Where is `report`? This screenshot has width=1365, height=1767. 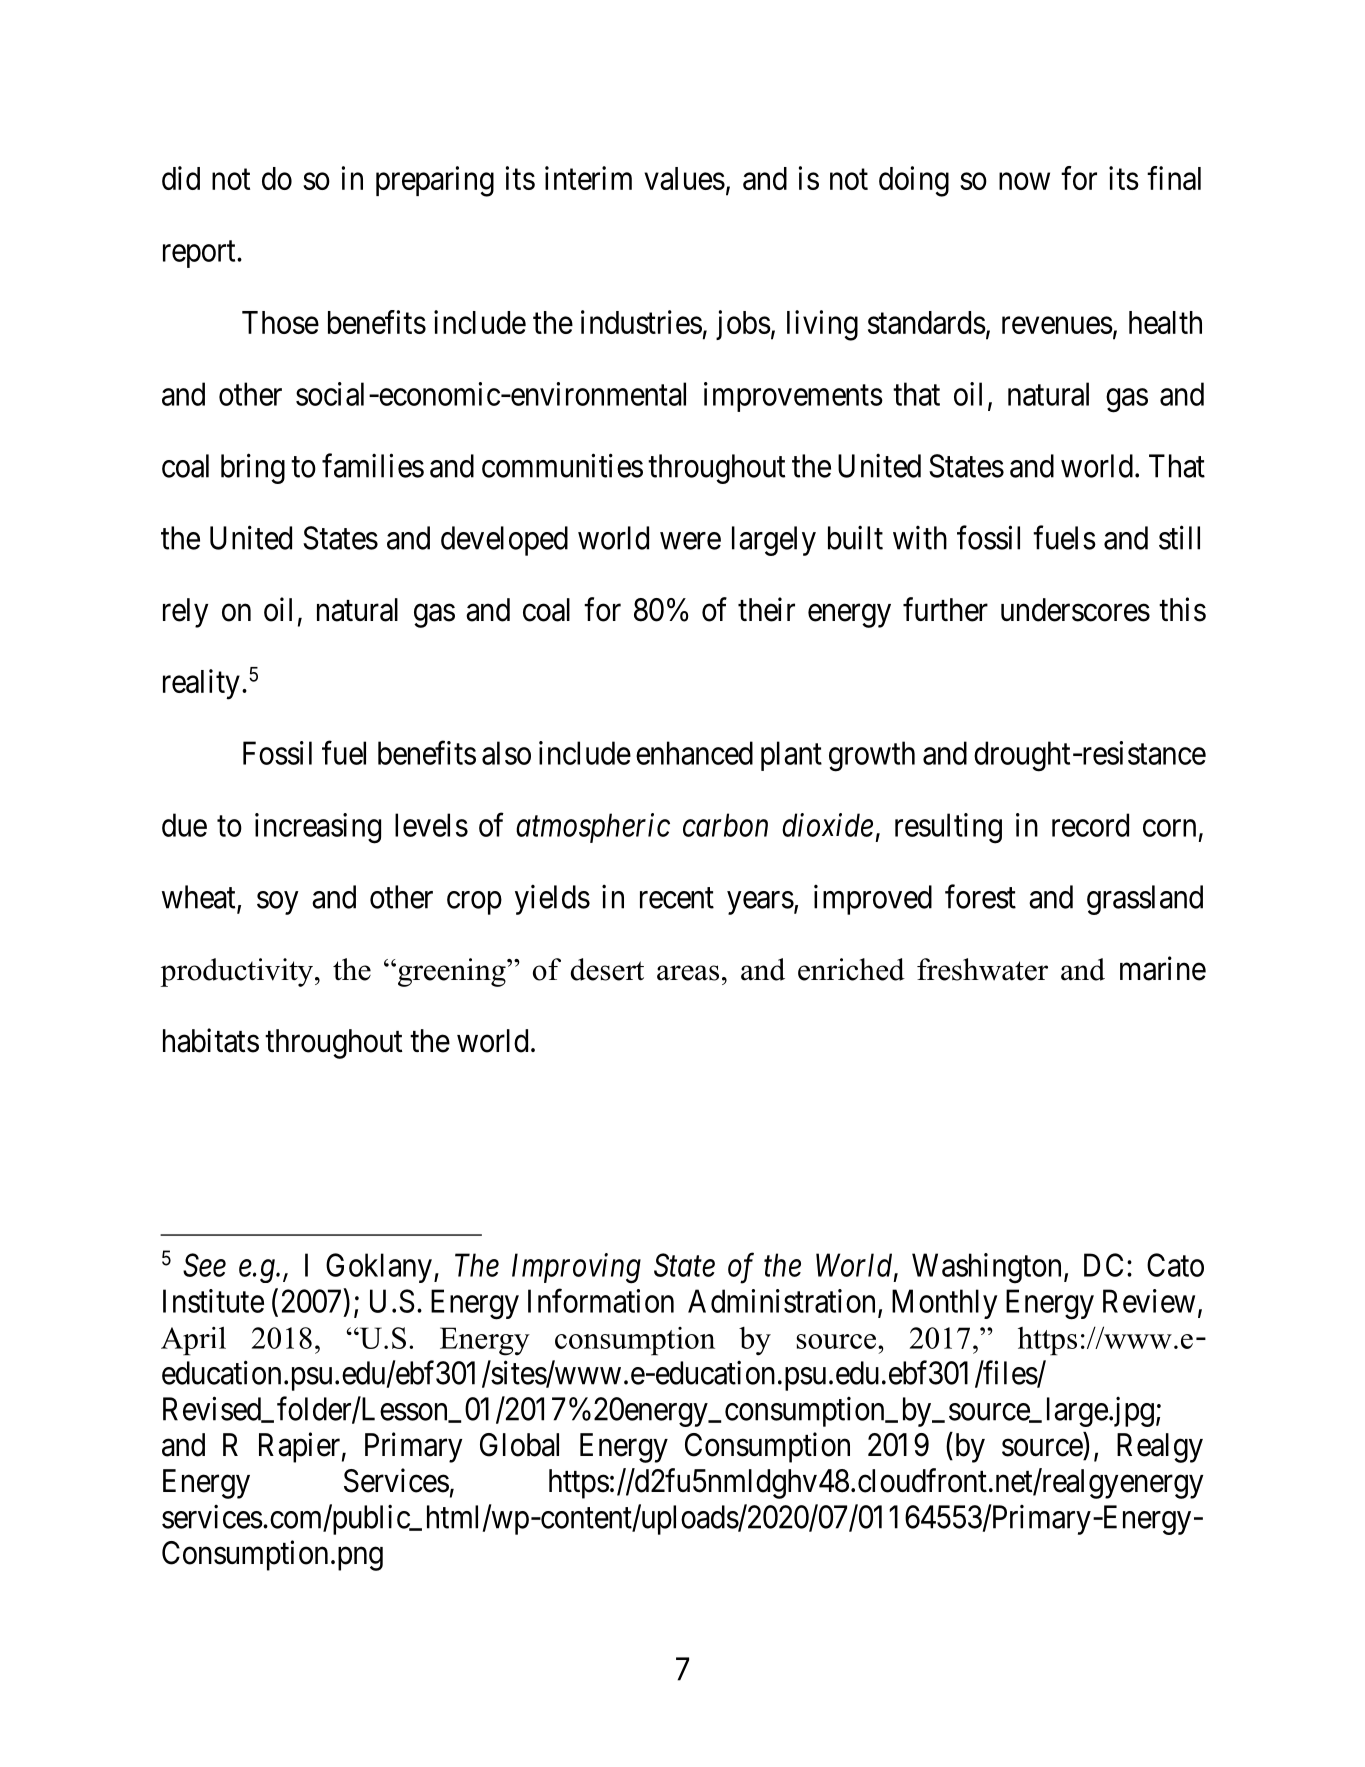
report is located at coordinates (200, 254).
